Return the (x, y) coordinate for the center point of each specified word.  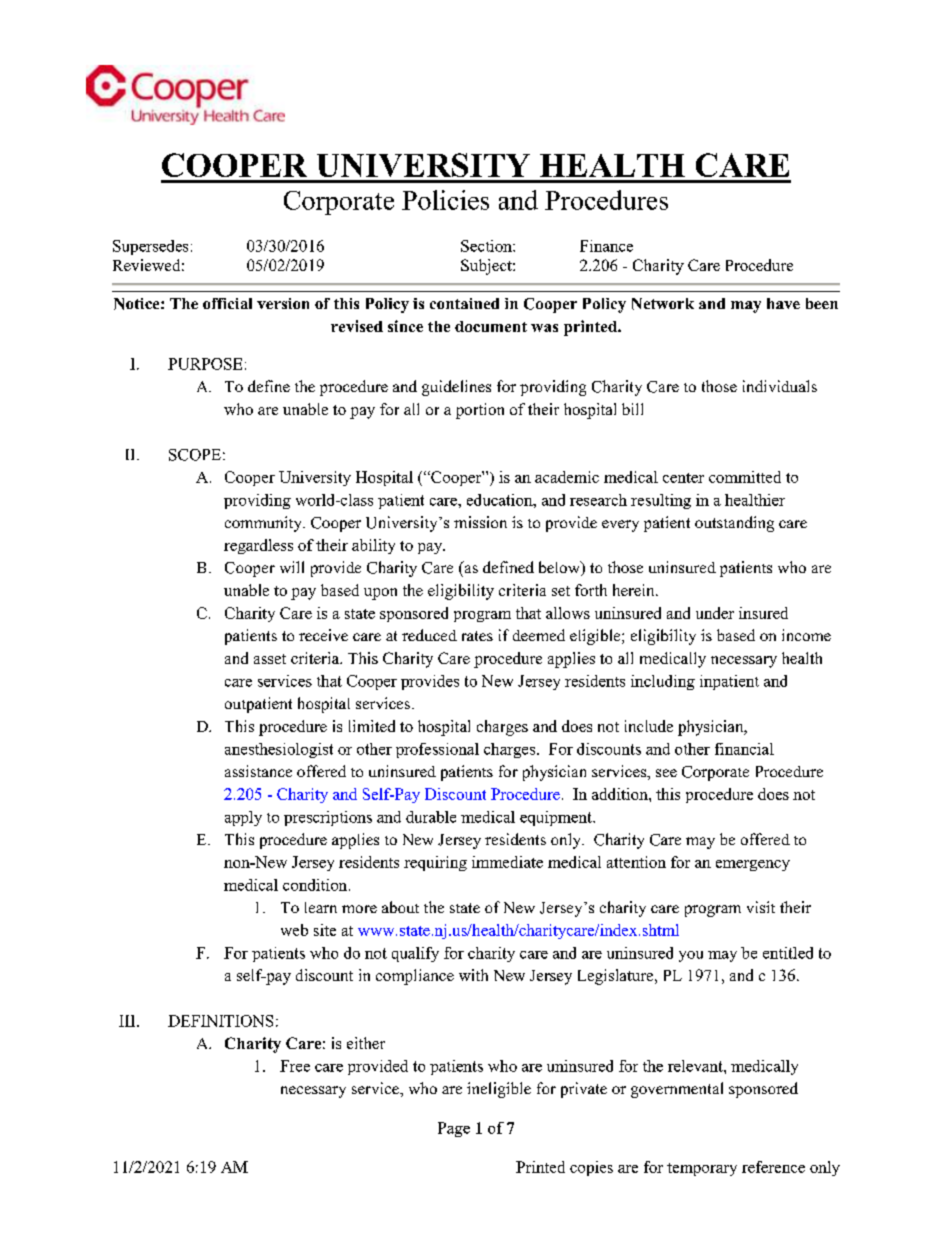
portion (480, 411)
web (294, 930)
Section (487, 246)
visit (761, 907)
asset (270, 659)
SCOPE (195, 455)
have (783, 303)
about (400, 907)
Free (295, 1066)
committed (745, 477)
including (663, 682)
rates (477, 636)
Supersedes (150, 247)
